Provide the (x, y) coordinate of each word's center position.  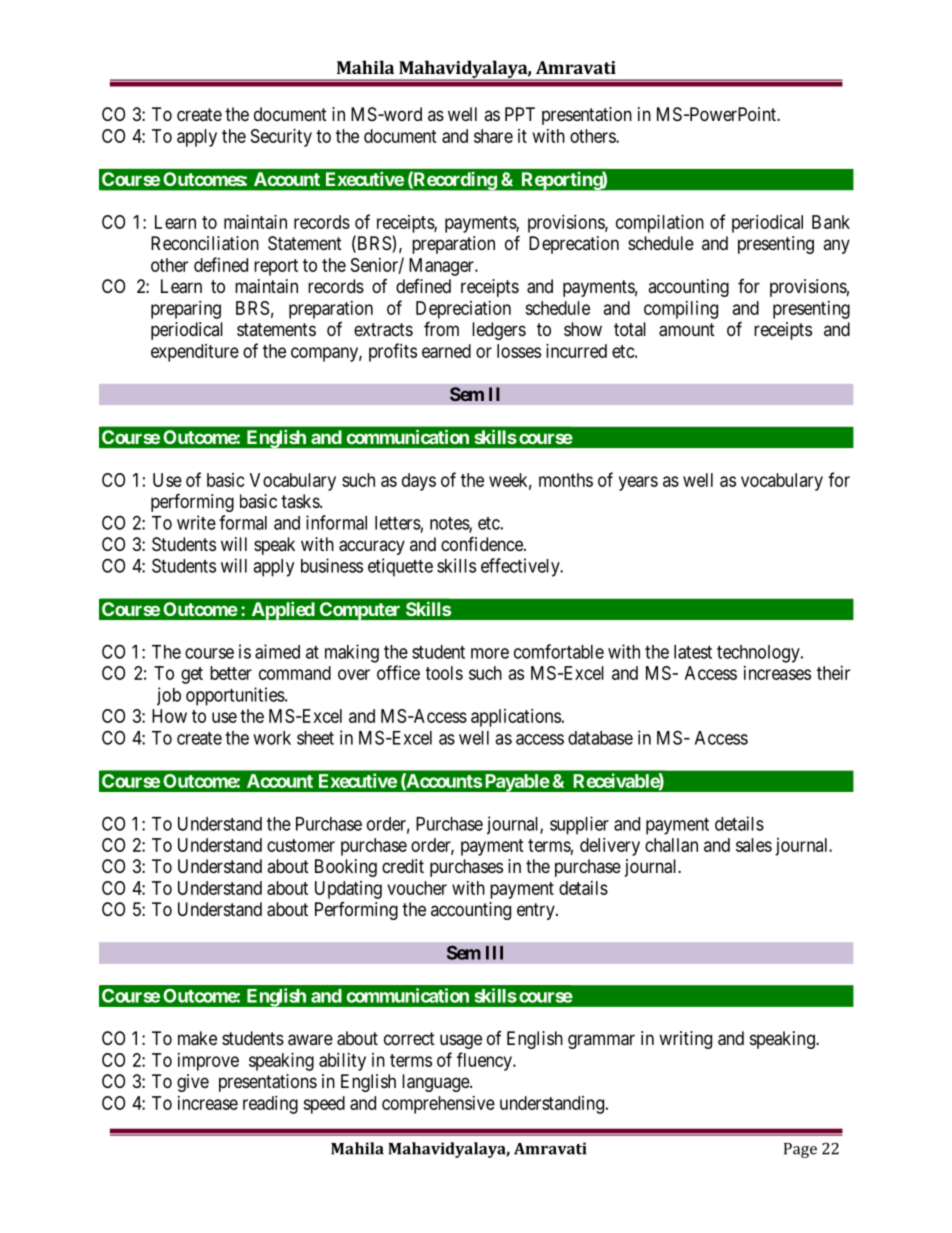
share (493, 136)
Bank (831, 222)
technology (759, 654)
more (490, 653)
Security (281, 138)
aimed (277, 651)
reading (270, 1105)
